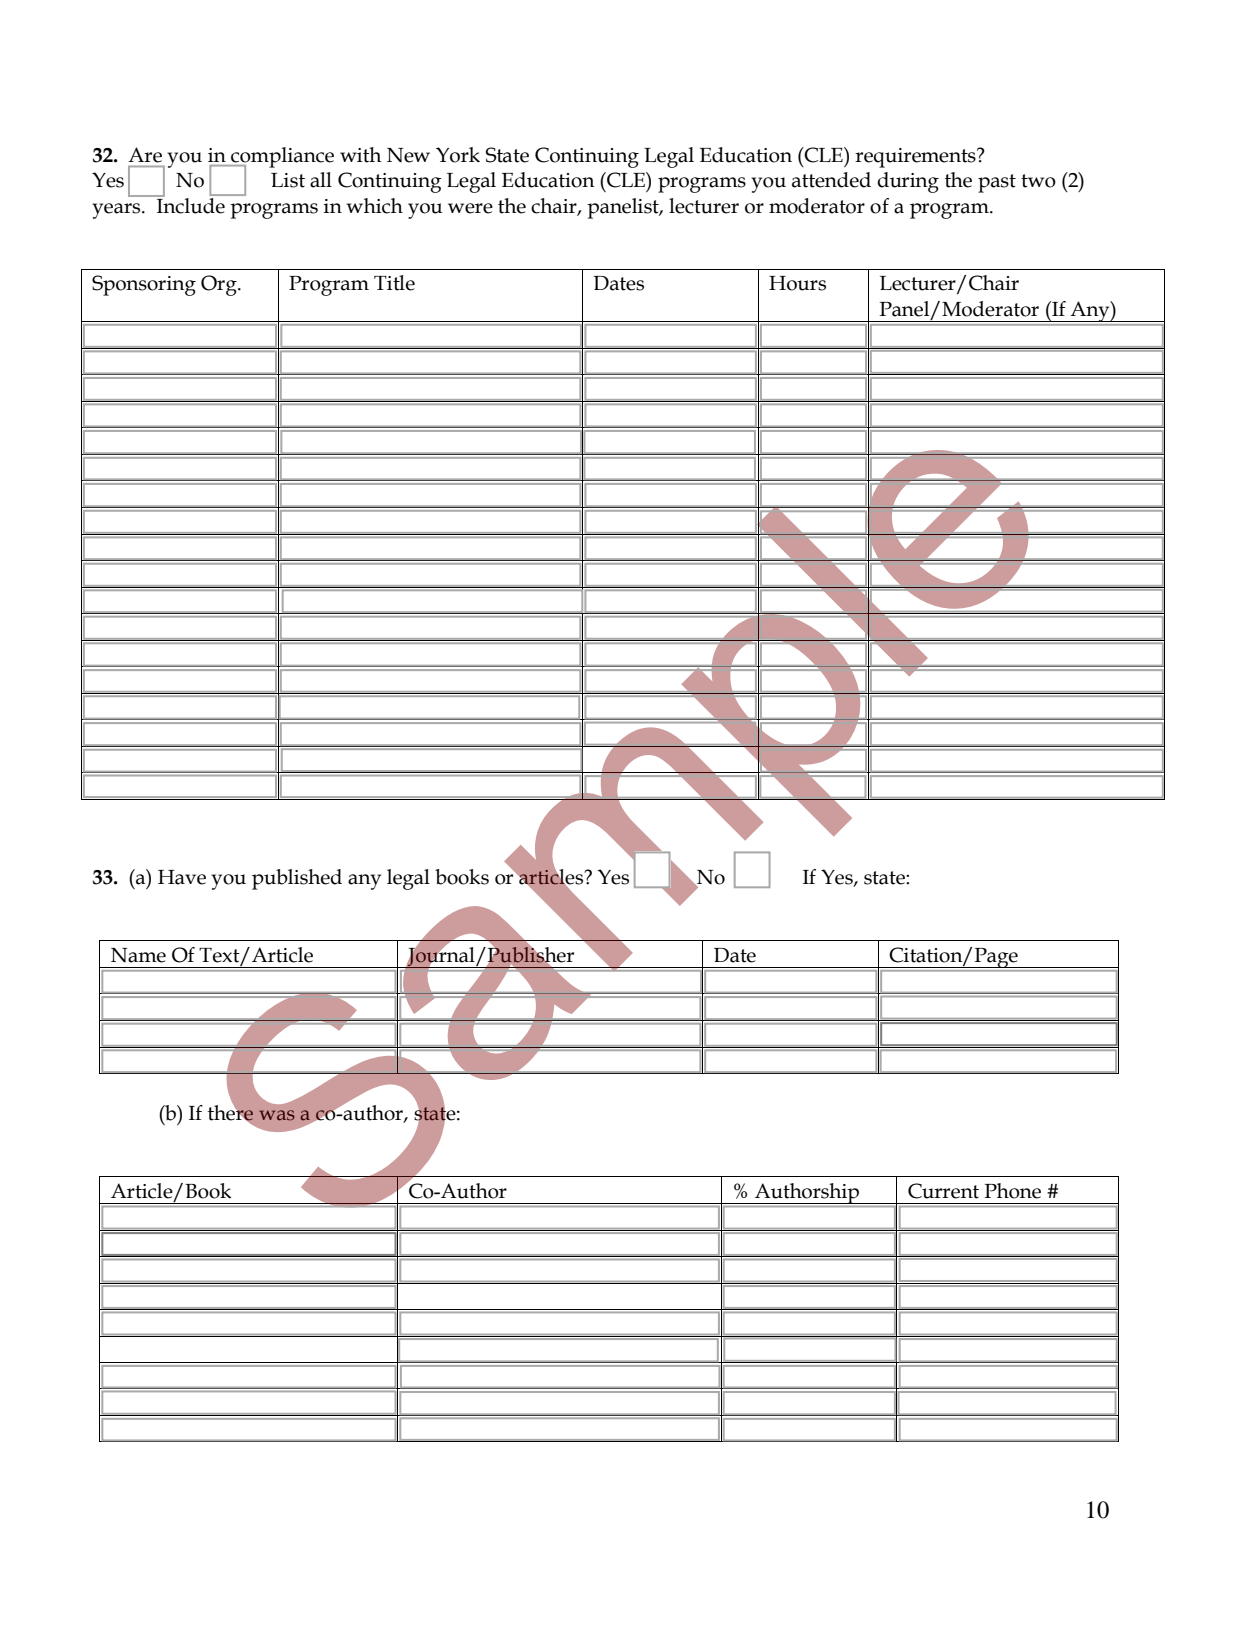 The image size is (1257, 1626). Describe the element at coordinates (943, 1191) in the screenshot. I see `Current` at that location.
